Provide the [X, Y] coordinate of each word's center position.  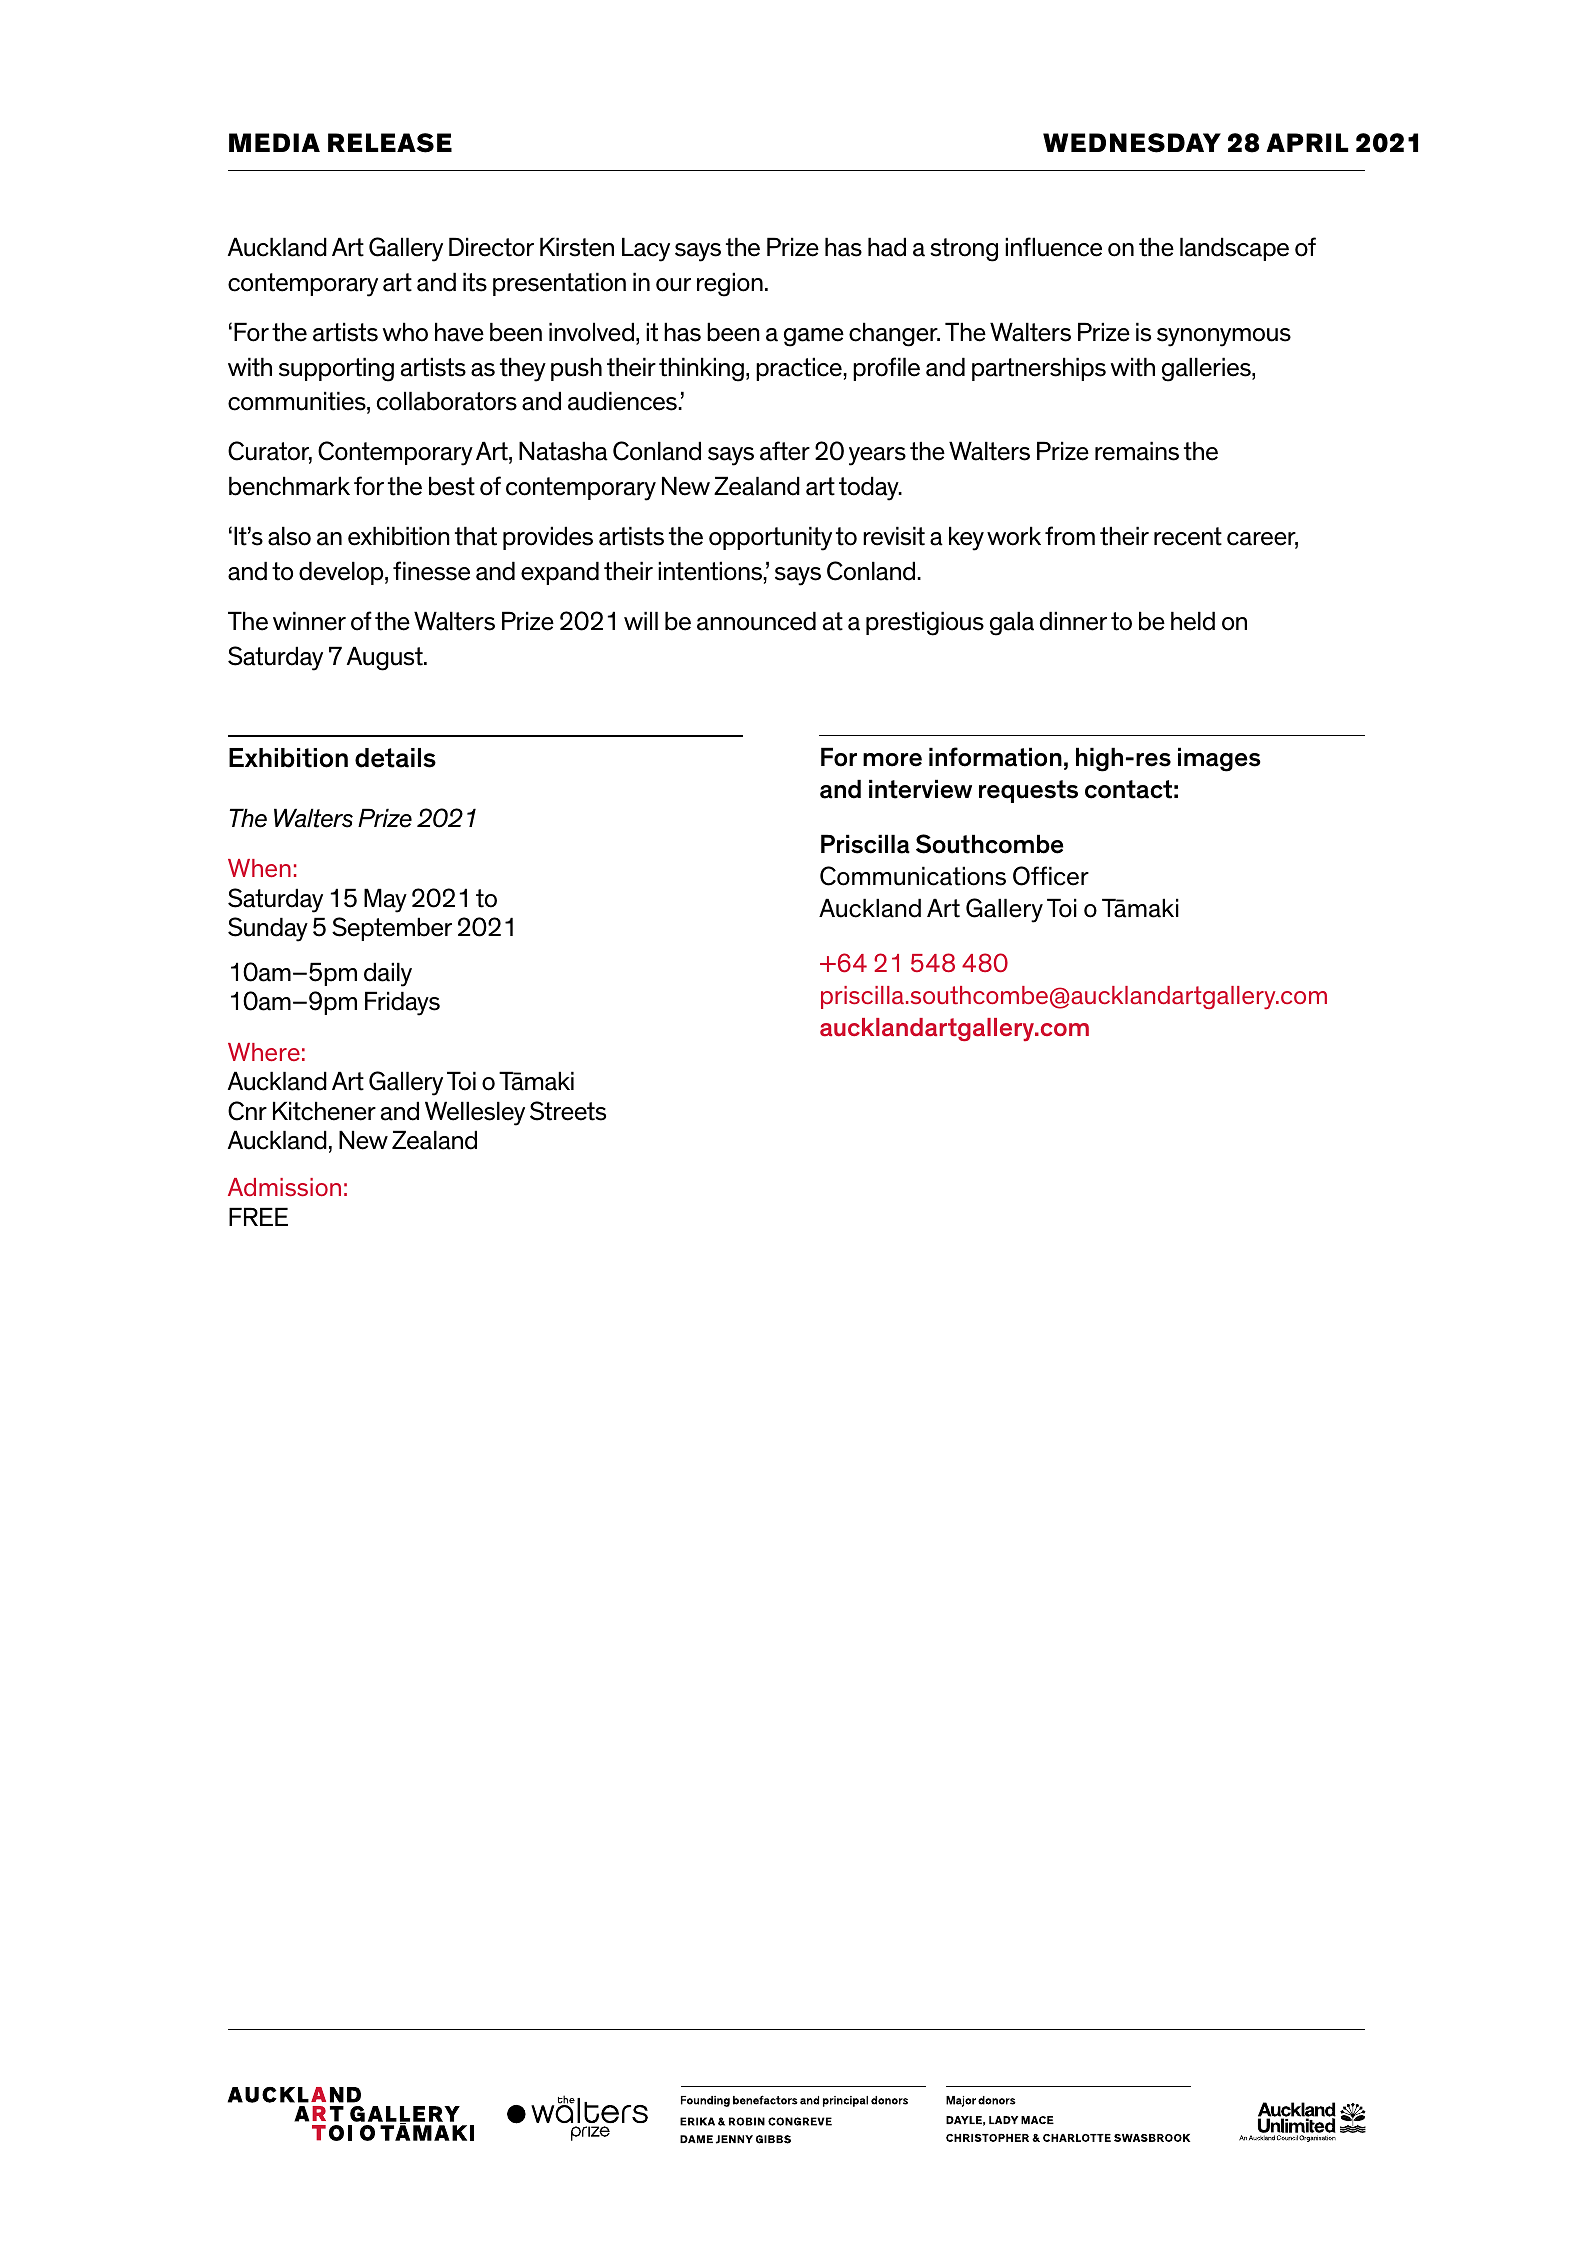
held [1193, 621]
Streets [568, 1111]
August [386, 658]
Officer [1051, 876]
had [887, 247]
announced [756, 621]
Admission [284, 1187]
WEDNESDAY [1132, 143]
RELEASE [390, 143]
